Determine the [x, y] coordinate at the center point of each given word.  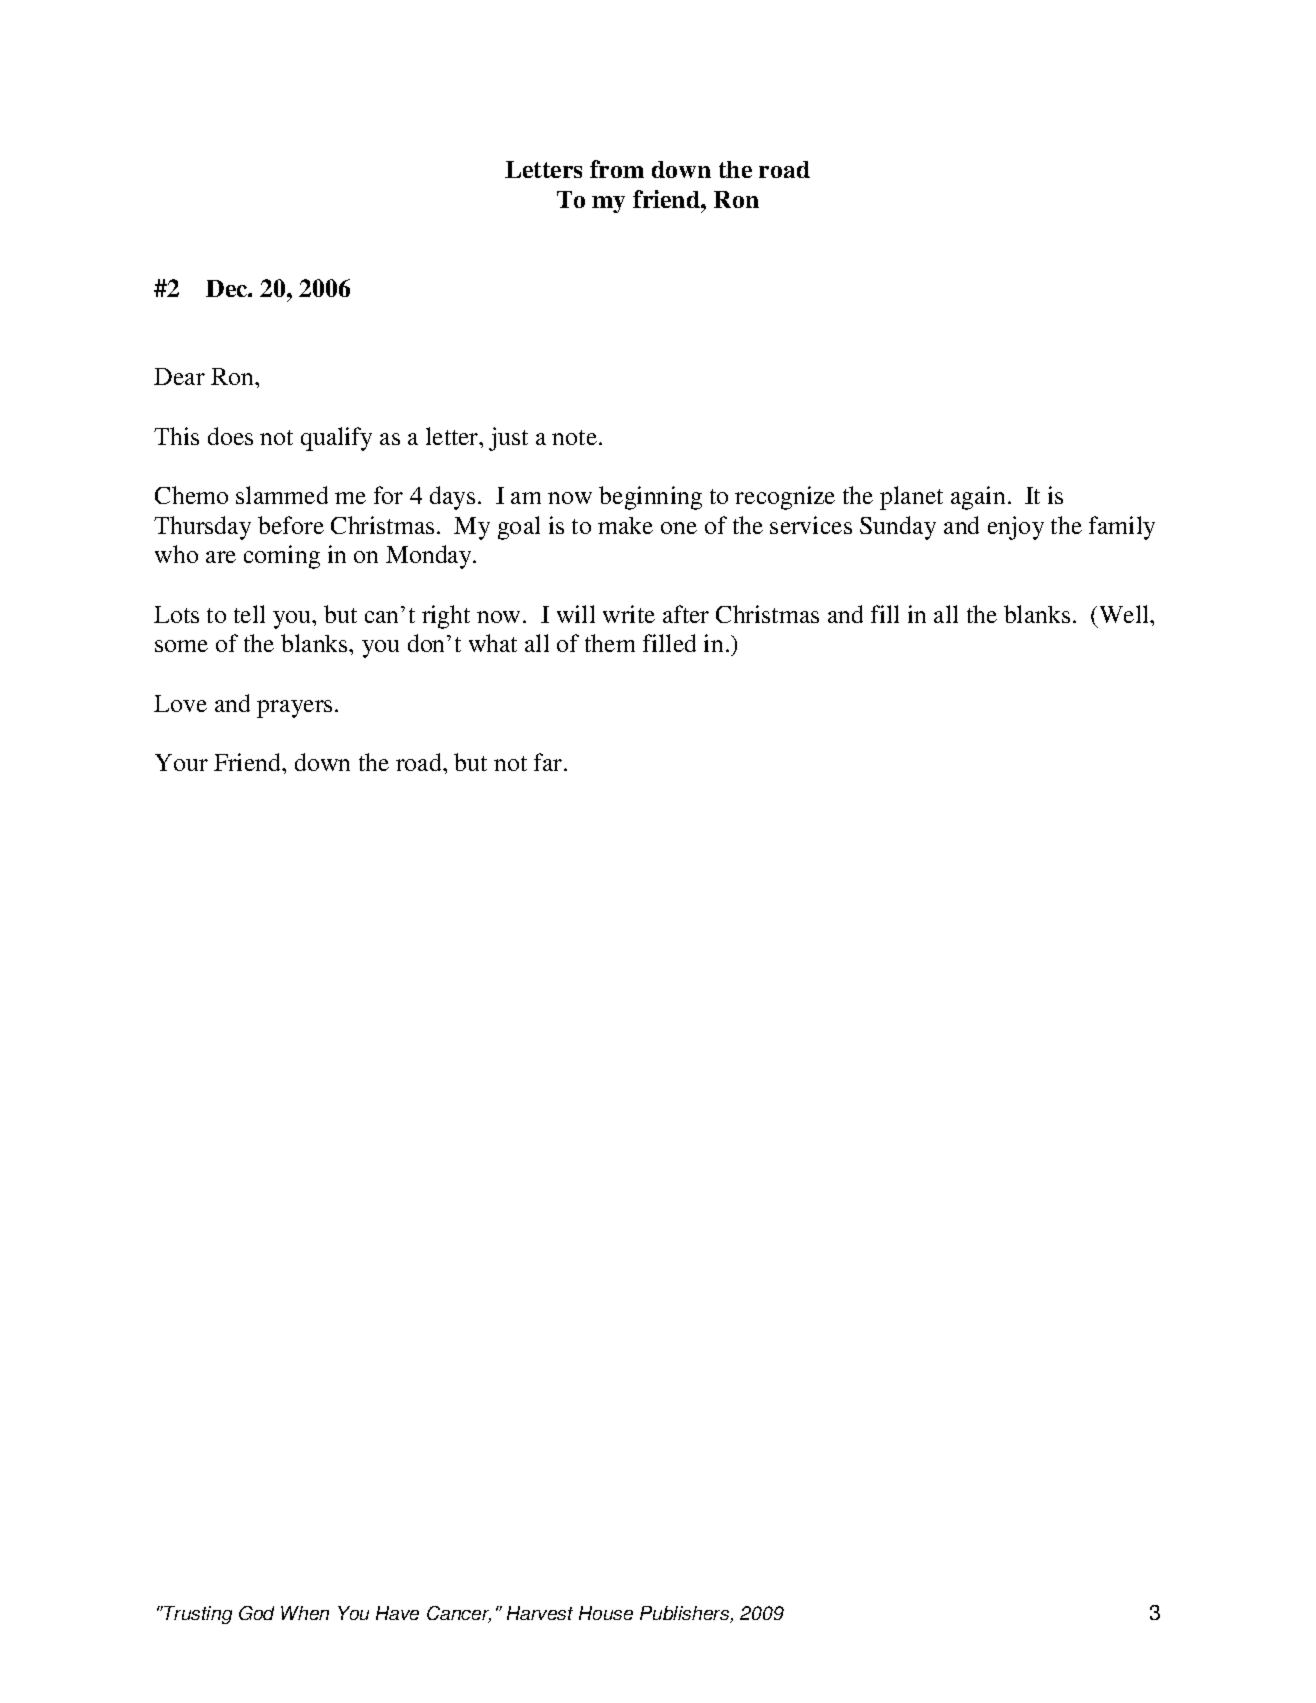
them [610, 643]
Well [1125, 614]
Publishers [686, 1614]
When [305, 1613]
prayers [294, 709]
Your [181, 762]
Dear [179, 376]
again [978, 498]
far [549, 762]
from [617, 169]
